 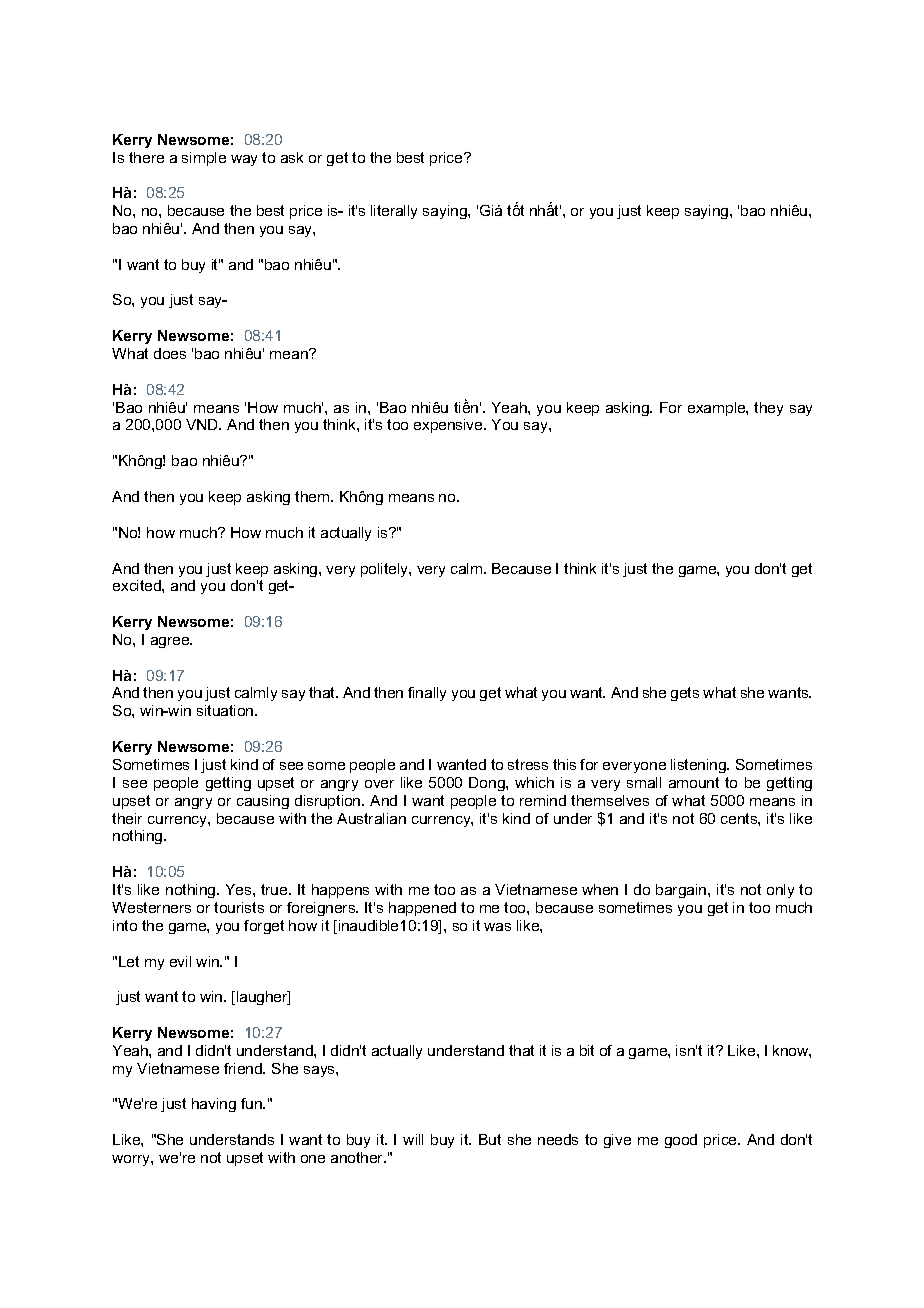 I want to click on amount, so click(x=694, y=782).
